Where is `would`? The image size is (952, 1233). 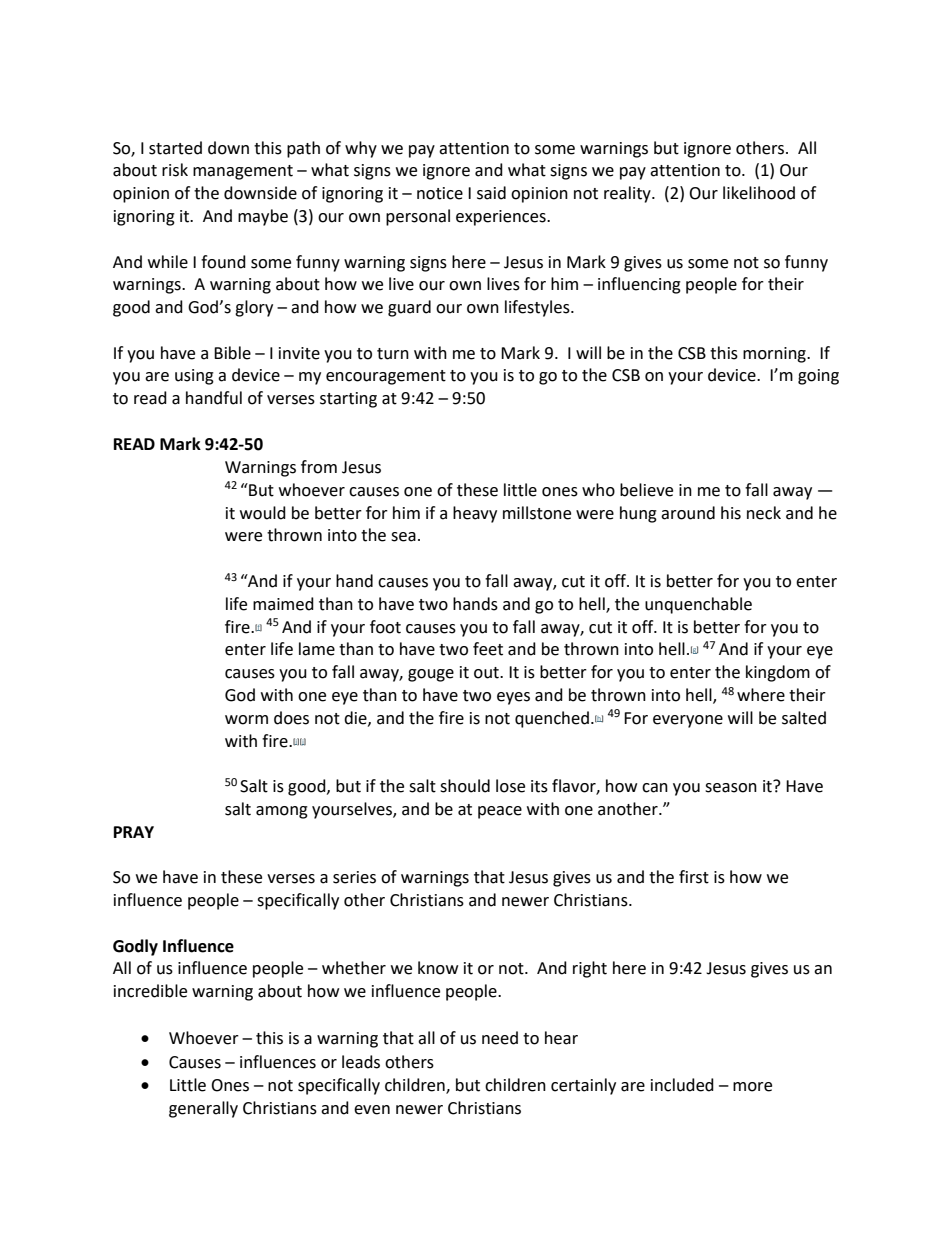 would is located at coordinates (263, 513).
